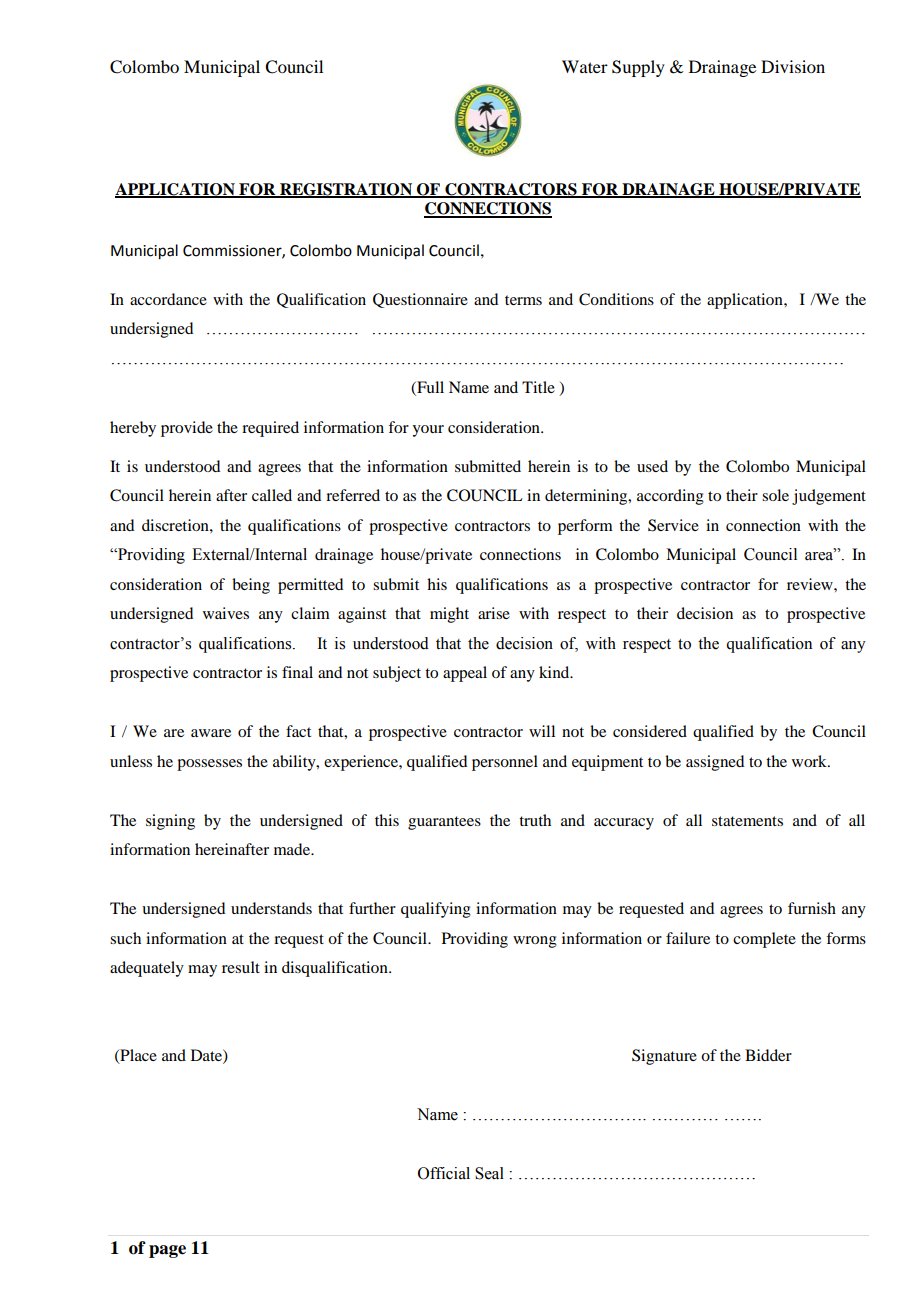  I want to click on page, so click(167, 1251).
